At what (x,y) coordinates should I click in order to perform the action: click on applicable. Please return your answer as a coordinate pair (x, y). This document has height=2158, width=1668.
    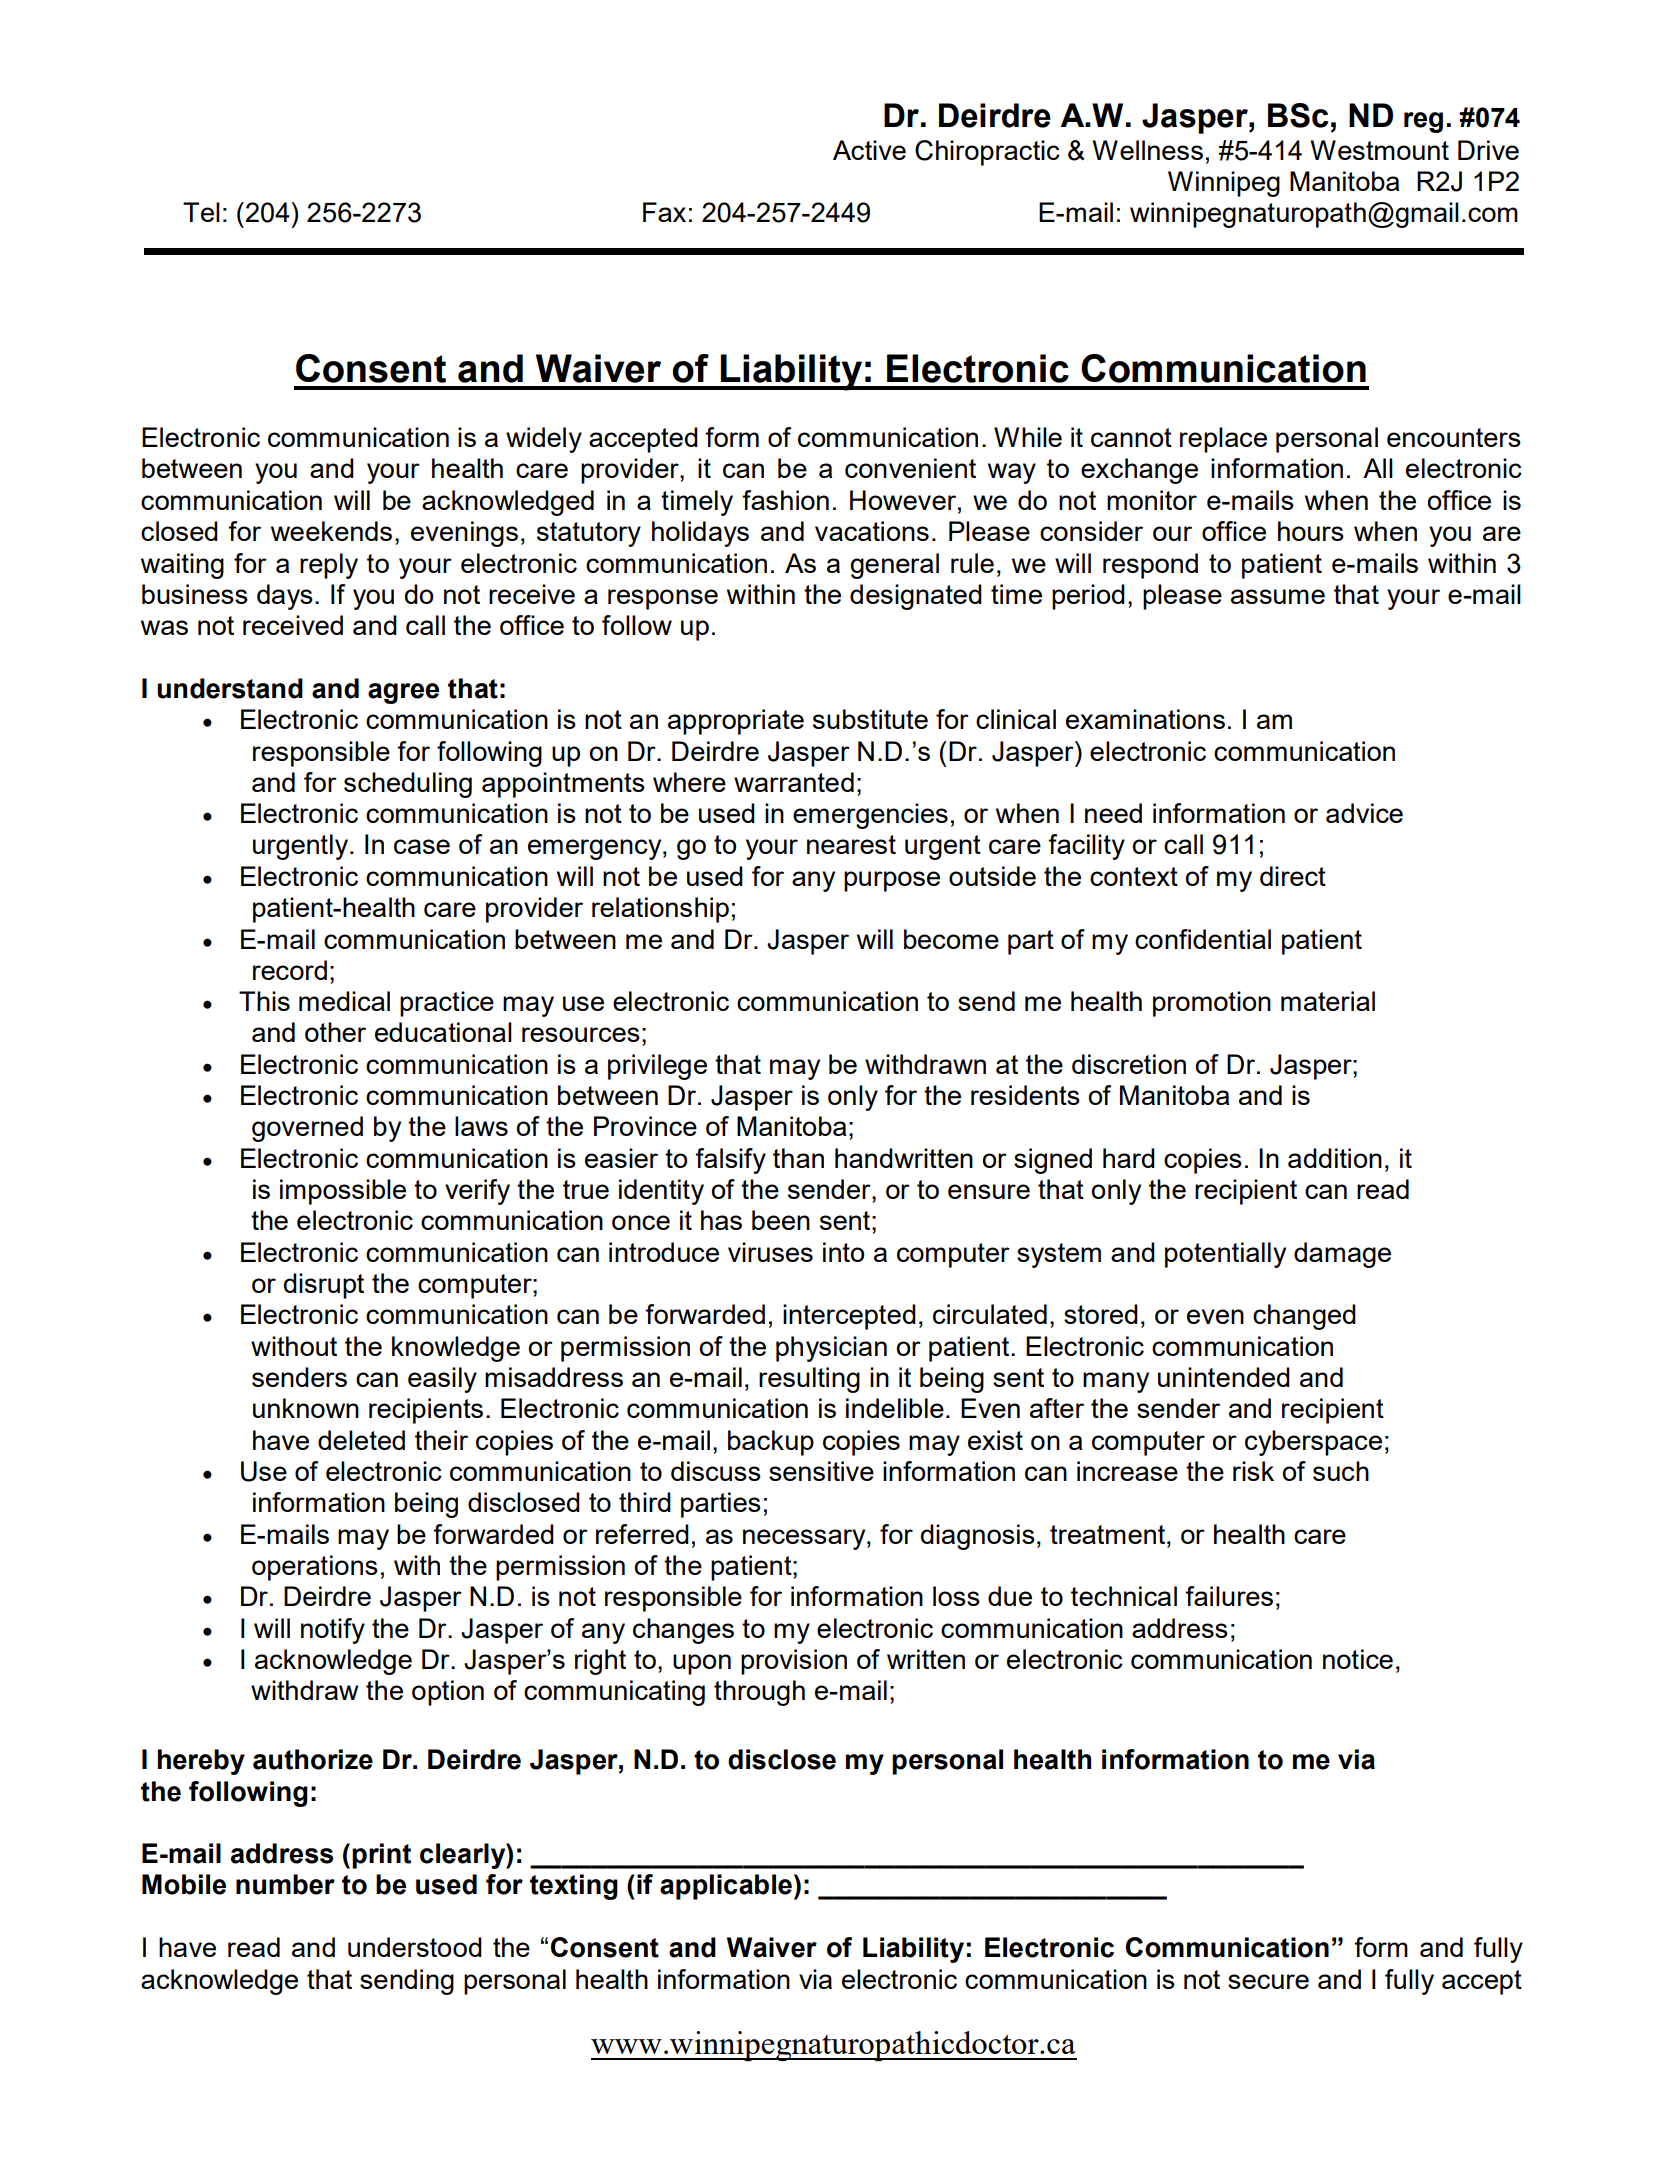
    Looking at the image, I should click on (726, 1887).
